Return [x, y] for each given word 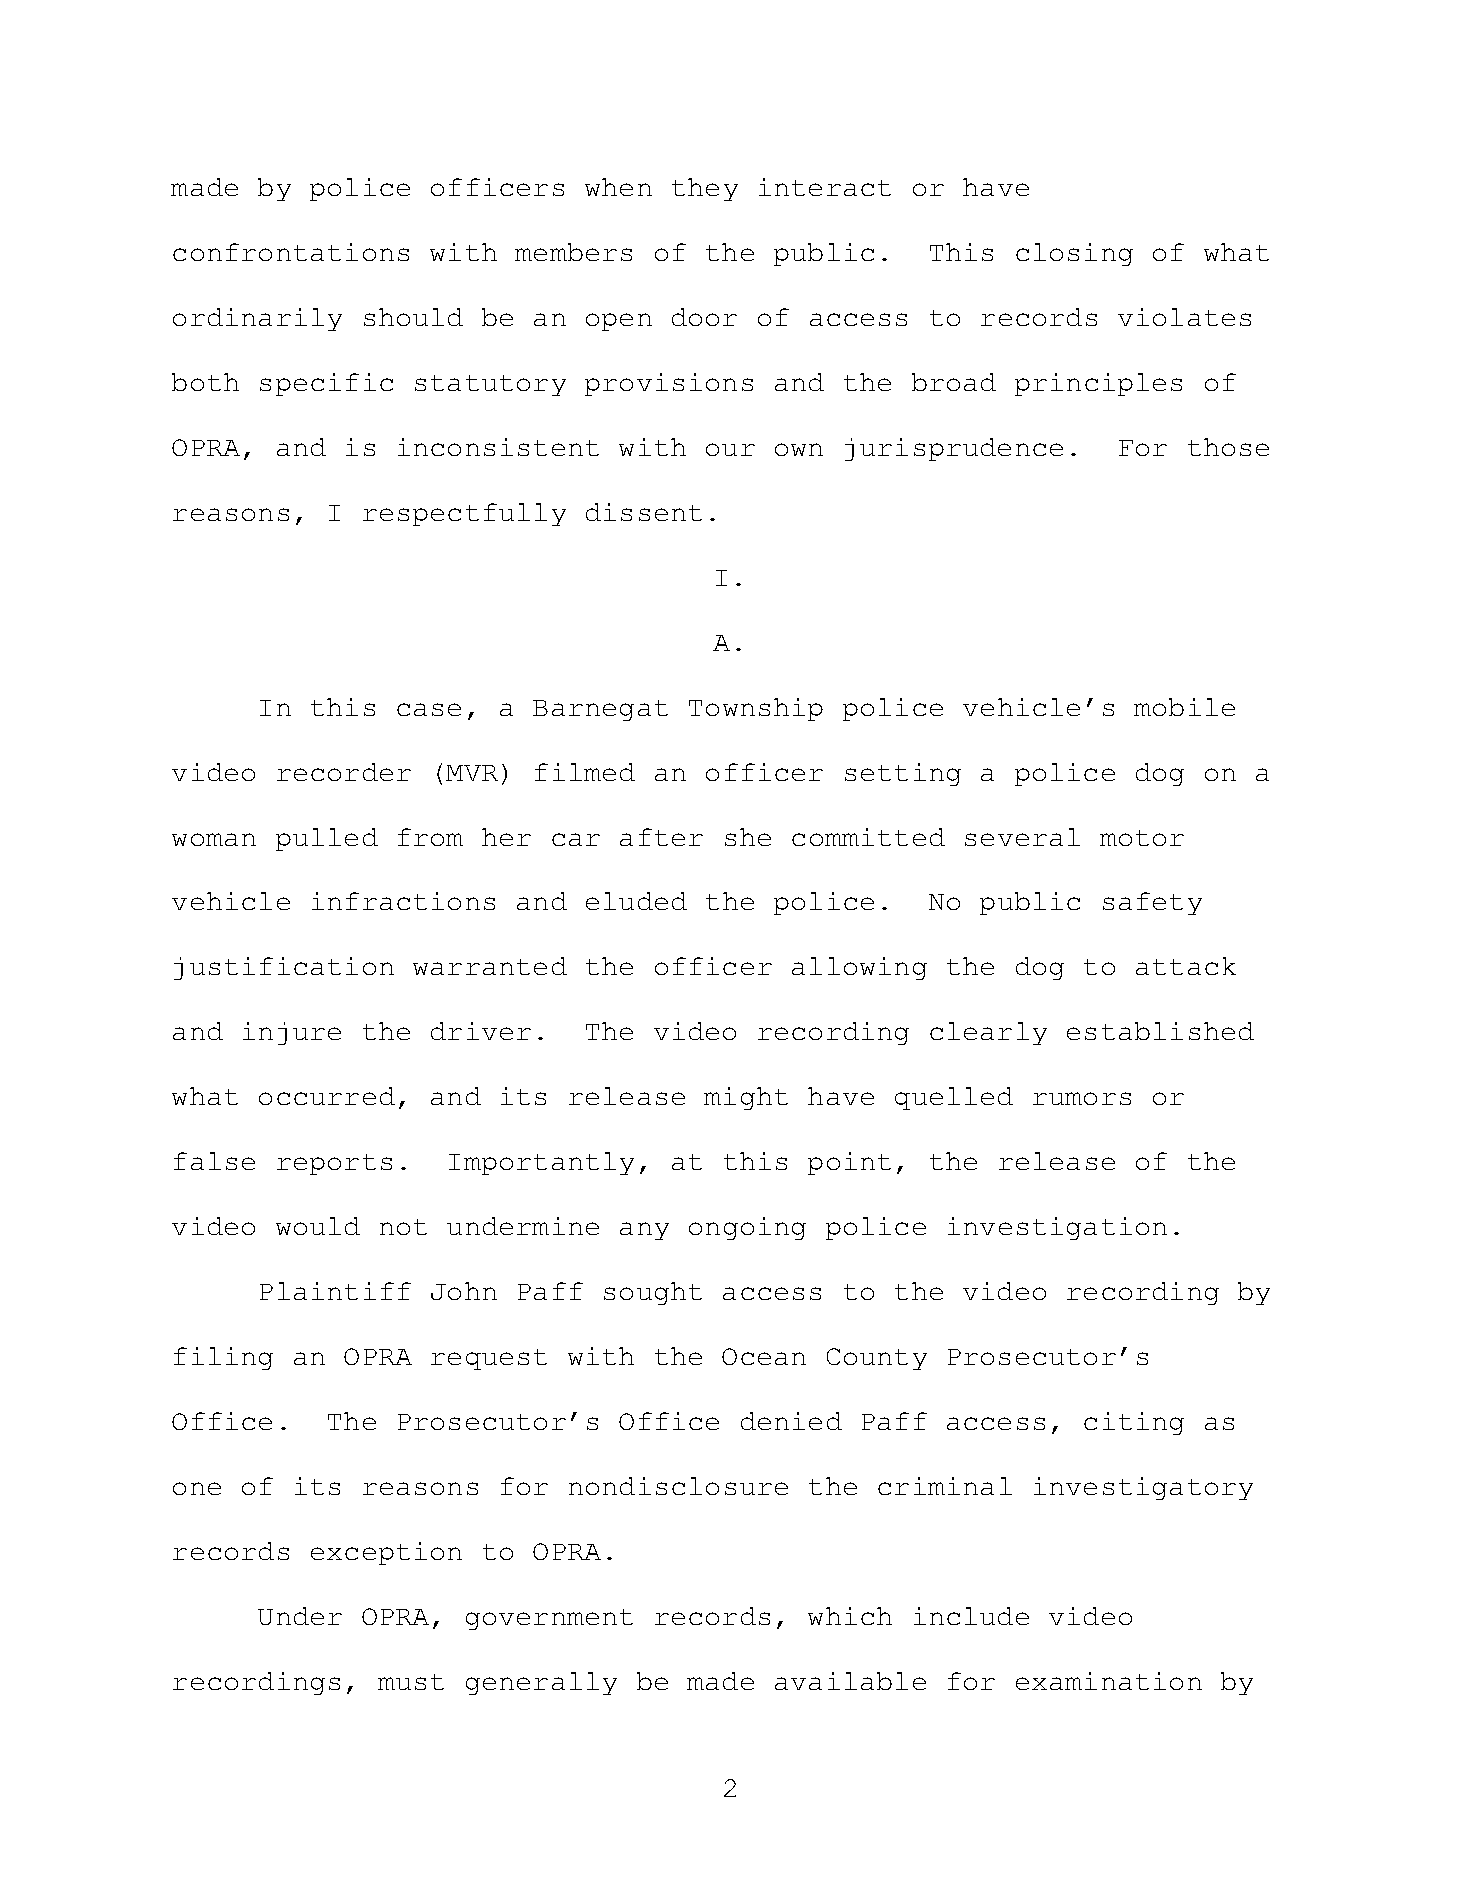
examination [1109, 1681]
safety [1152, 903]
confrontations [291, 252]
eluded [636, 901]
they [705, 189]
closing [1074, 254]
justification [284, 968]
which [850, 1616]
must [411, 1682]
